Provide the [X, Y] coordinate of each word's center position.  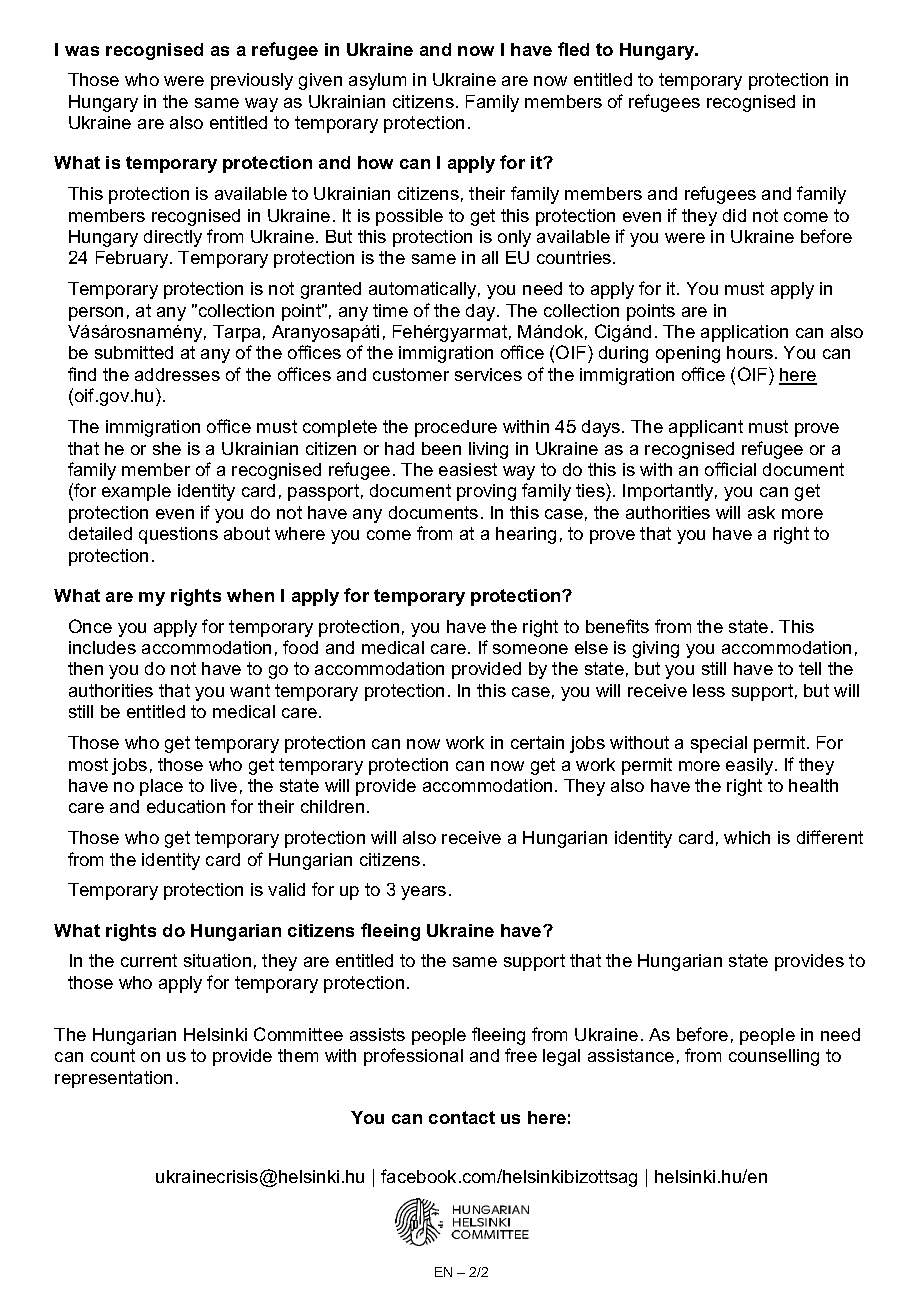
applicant [706, 428]
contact [462, 1117]
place [161, 787]
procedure [456, 428]
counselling [774, 1057]
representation [113, 1079]
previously [252, 81]
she [167, 448]
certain [537, 742]
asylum [377, 81]
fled [573, 49]
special [719, 744]
